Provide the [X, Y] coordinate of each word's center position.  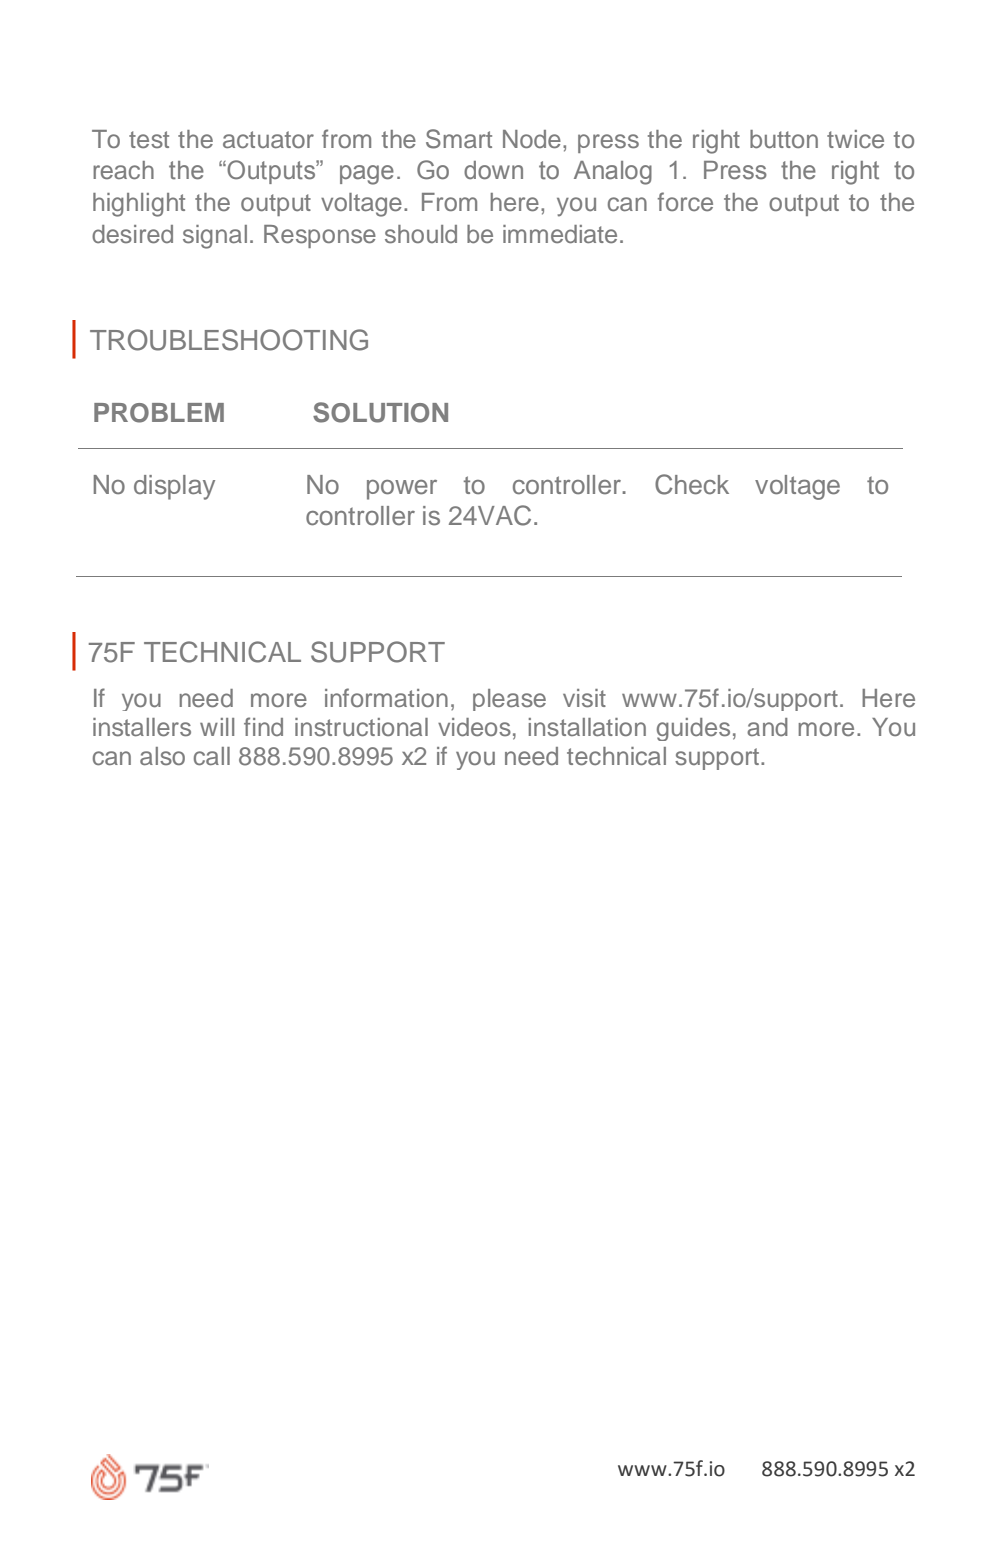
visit [584, 698]
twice [855, 139]
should [421, 234]
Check [692, 484]
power [402, 490]
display [174, 487]
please [509, 700]
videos [474, 727]
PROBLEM [159, 413]
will [217, 727]
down [493, 170]
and [767, 727]
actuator [268, 139]
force [685, 201]
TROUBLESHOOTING [229, 340]
